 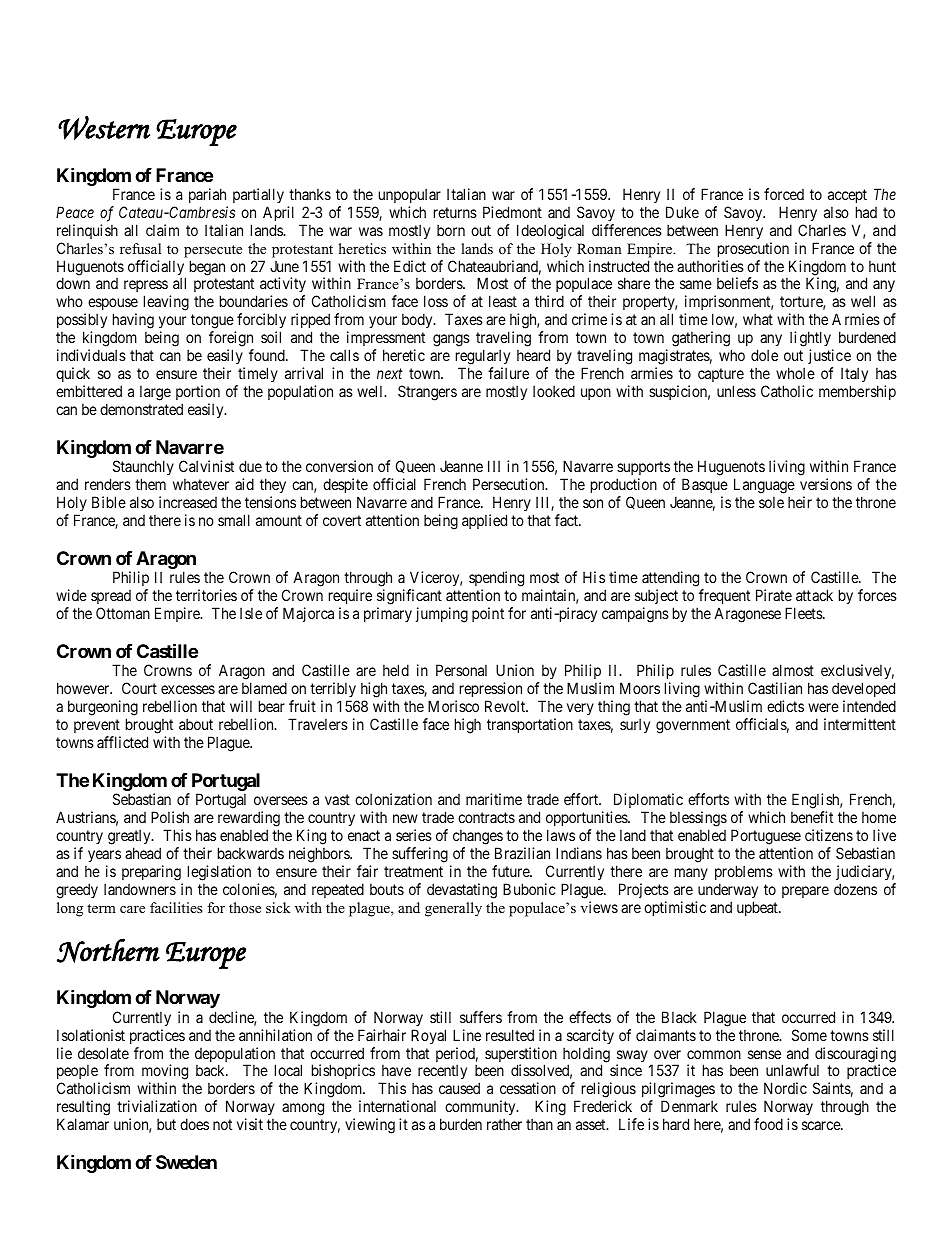 I want to click on Fleets, so click(x=804, y=613).
